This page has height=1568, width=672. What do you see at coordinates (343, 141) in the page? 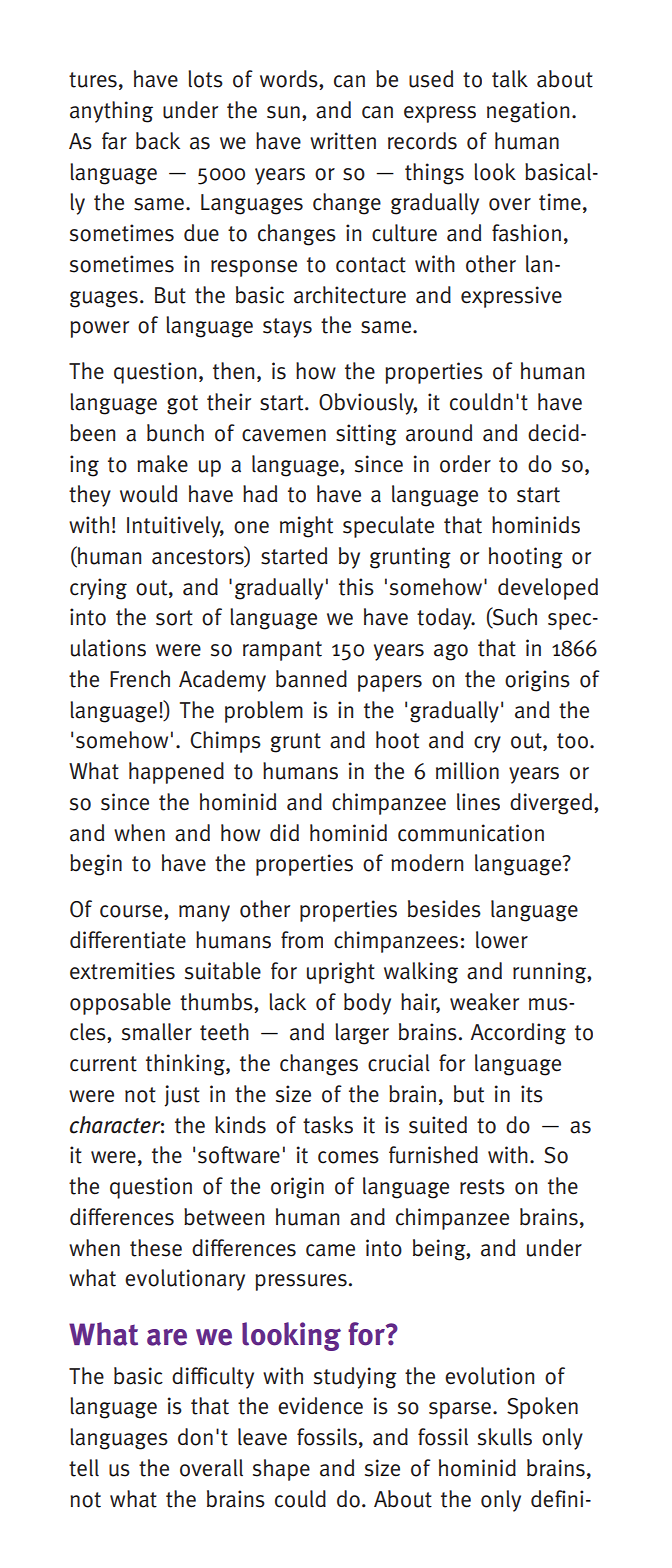
I see `written` at bounding box center [343, 141].
